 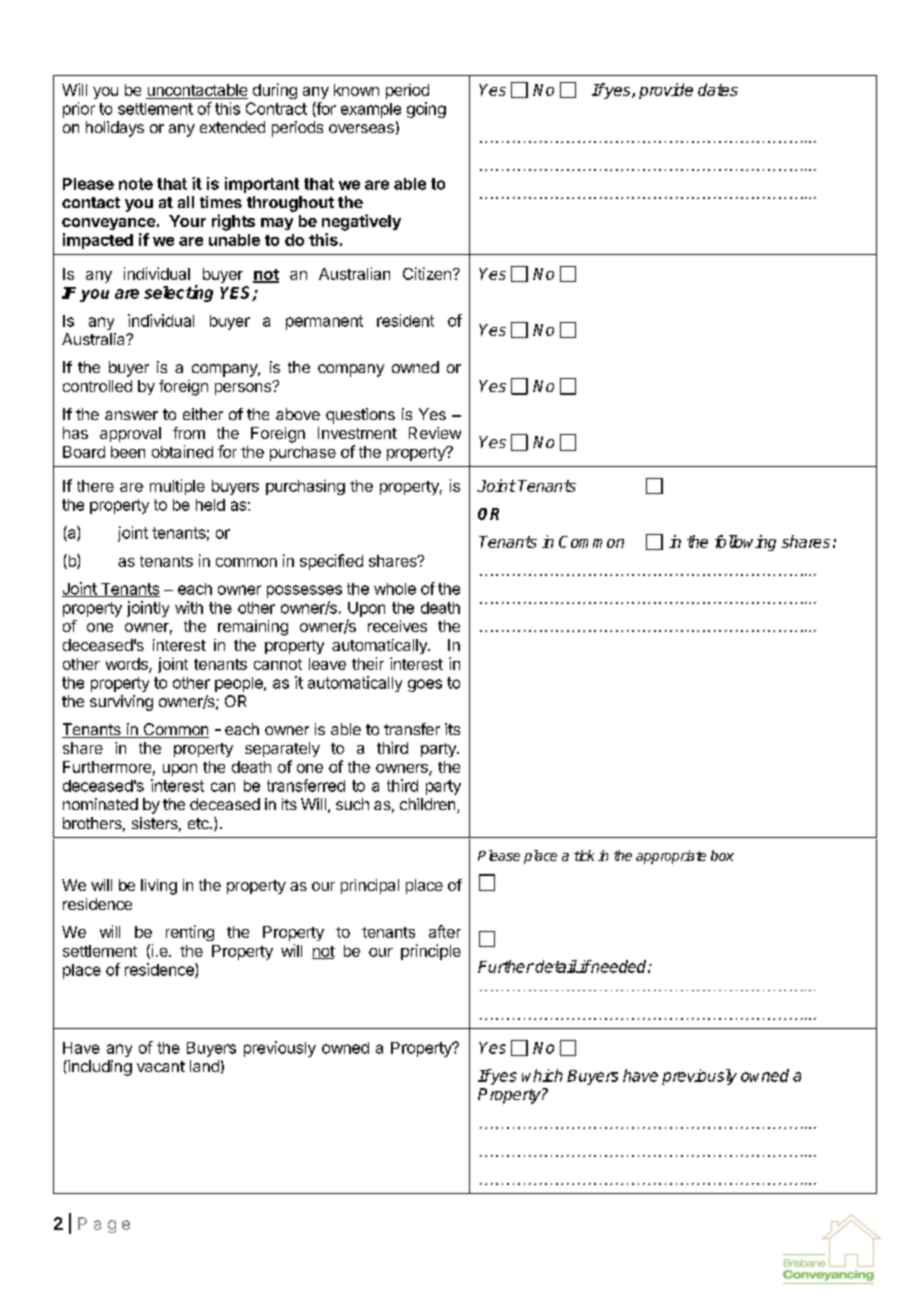 I want to click on etc, so click(x=199, y=823).
